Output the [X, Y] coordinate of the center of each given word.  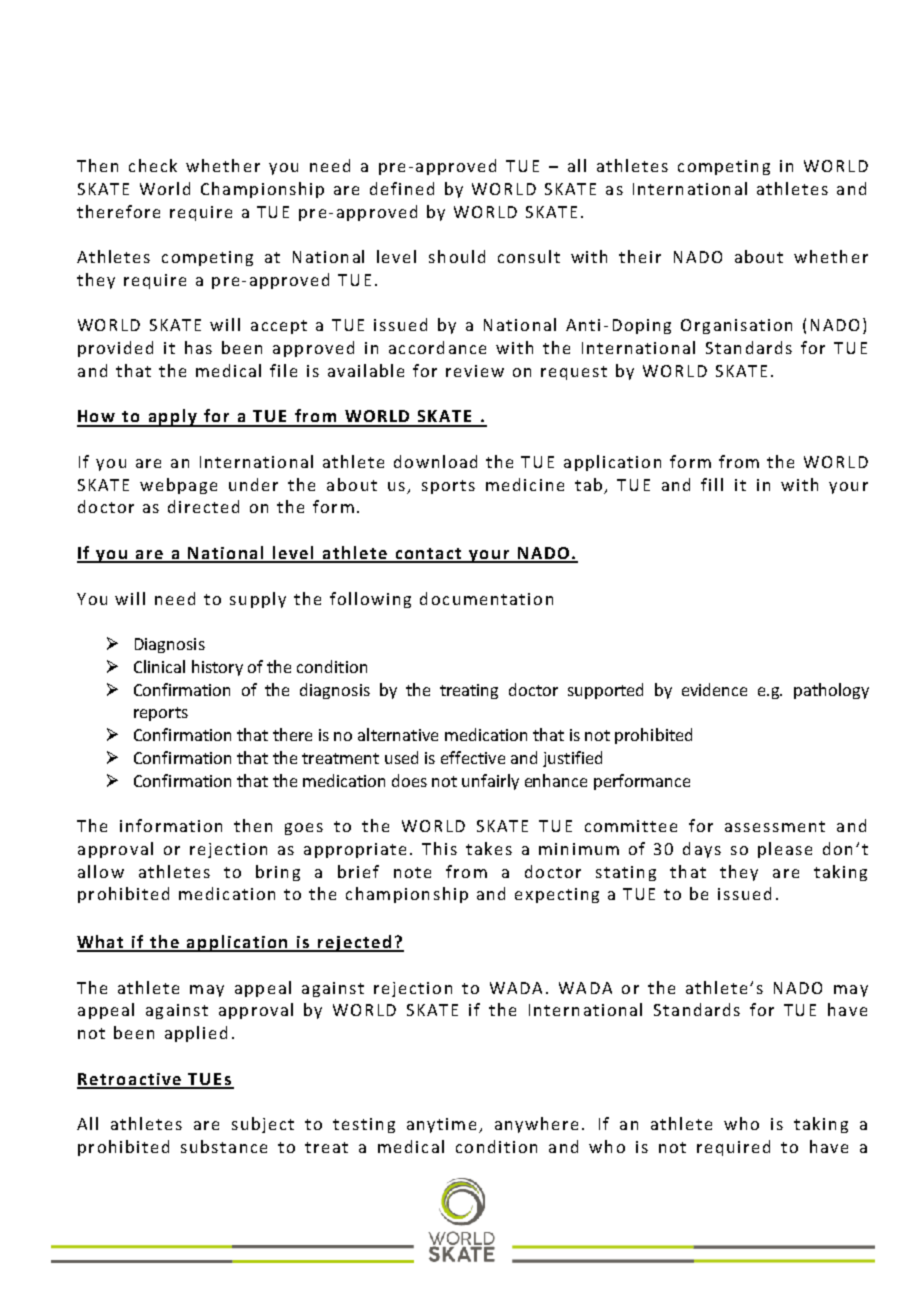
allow [101, 871]
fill [712, 484]
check [153, 165]
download [435, 461]
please [785, 850]
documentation [486, 598]
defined [402, 188]
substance [224, 1146]
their [640, 256]
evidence [714, 689]
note [412, 872]
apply [173, 418]
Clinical [159, 666]
